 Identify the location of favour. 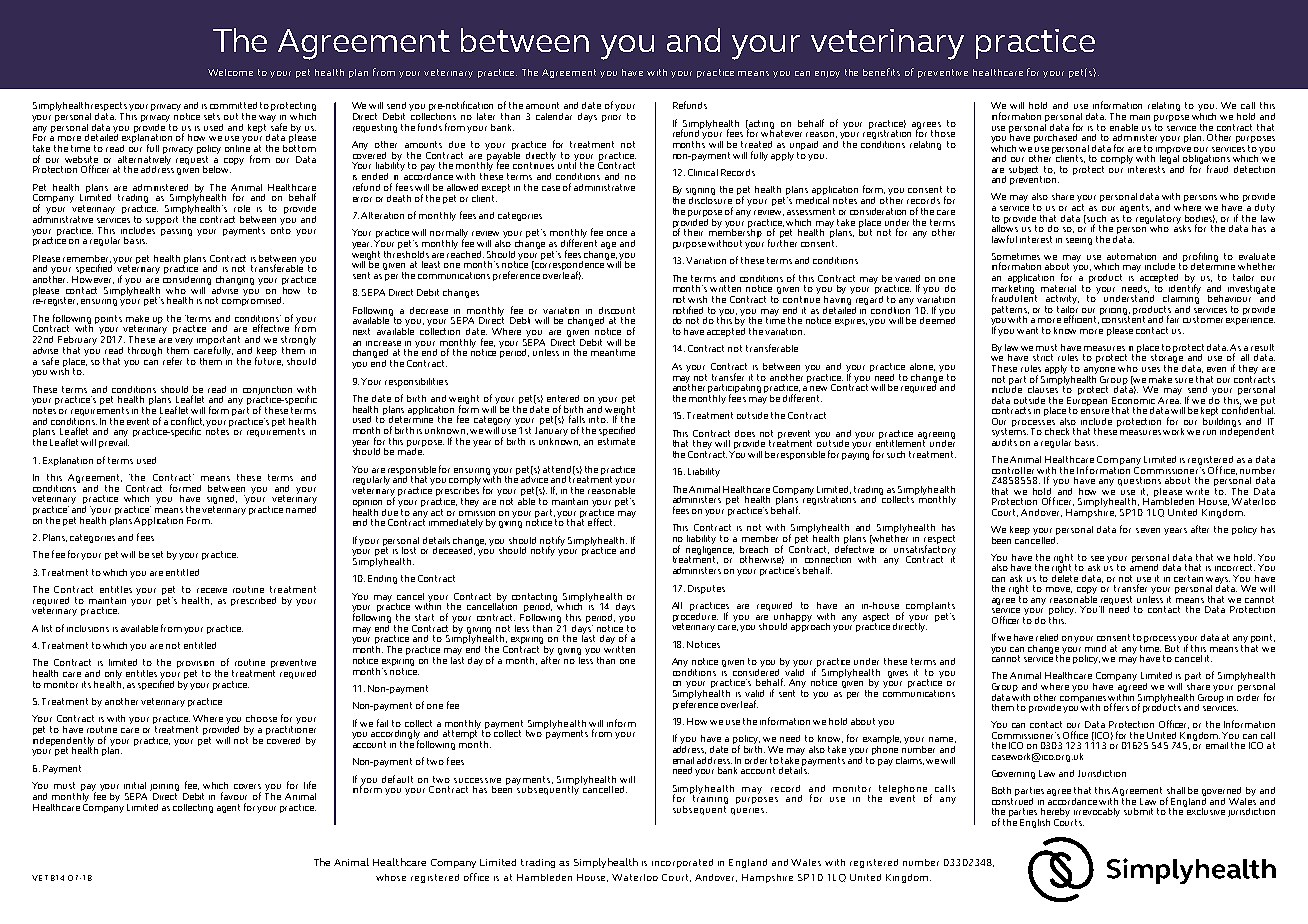
(234, 796).
